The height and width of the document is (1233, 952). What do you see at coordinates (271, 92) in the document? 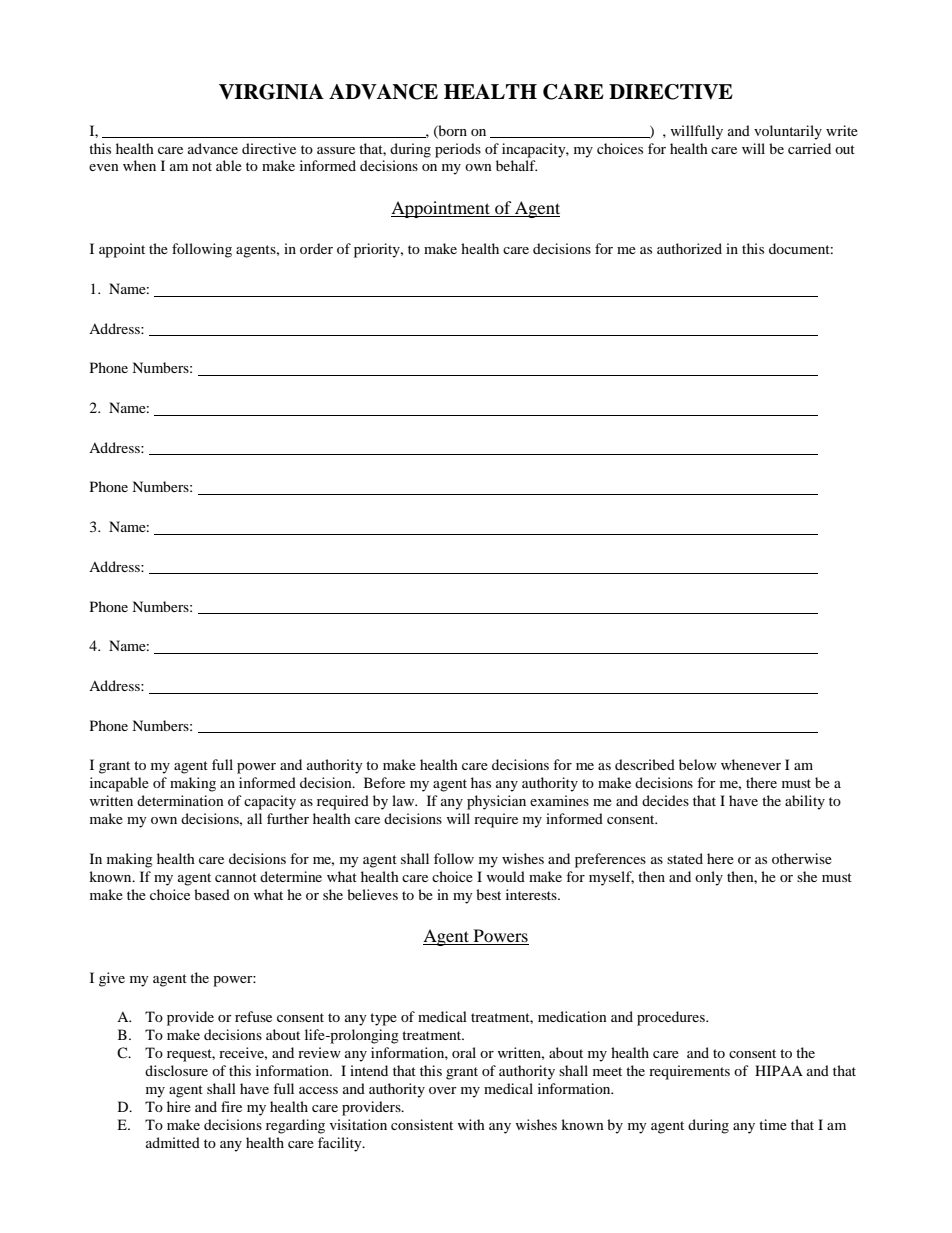
I see `VIRGINIA` at bounding box center [271, 92].
